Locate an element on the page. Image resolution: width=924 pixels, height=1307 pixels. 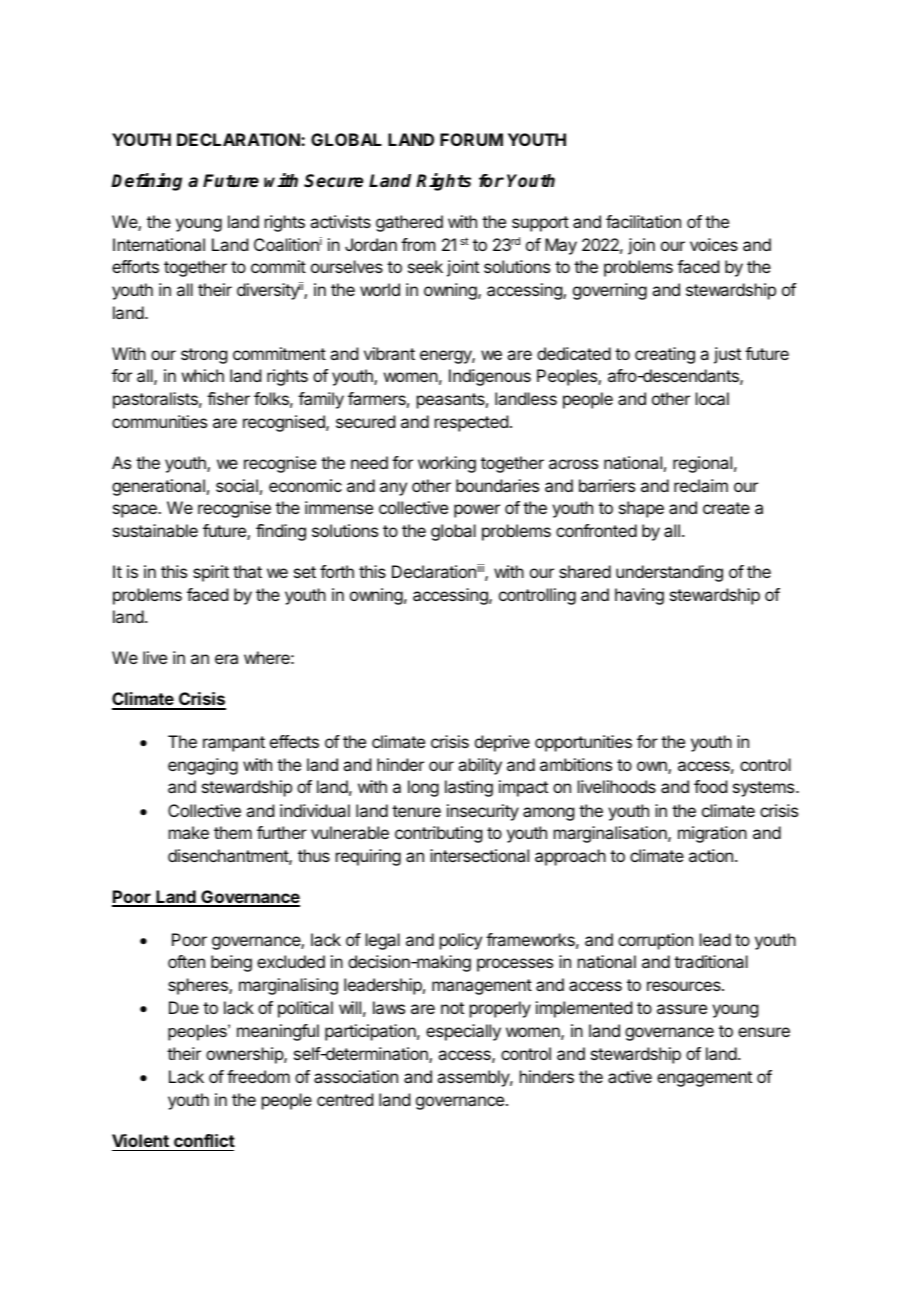
FORUM is located at coordinates (471, 139).
